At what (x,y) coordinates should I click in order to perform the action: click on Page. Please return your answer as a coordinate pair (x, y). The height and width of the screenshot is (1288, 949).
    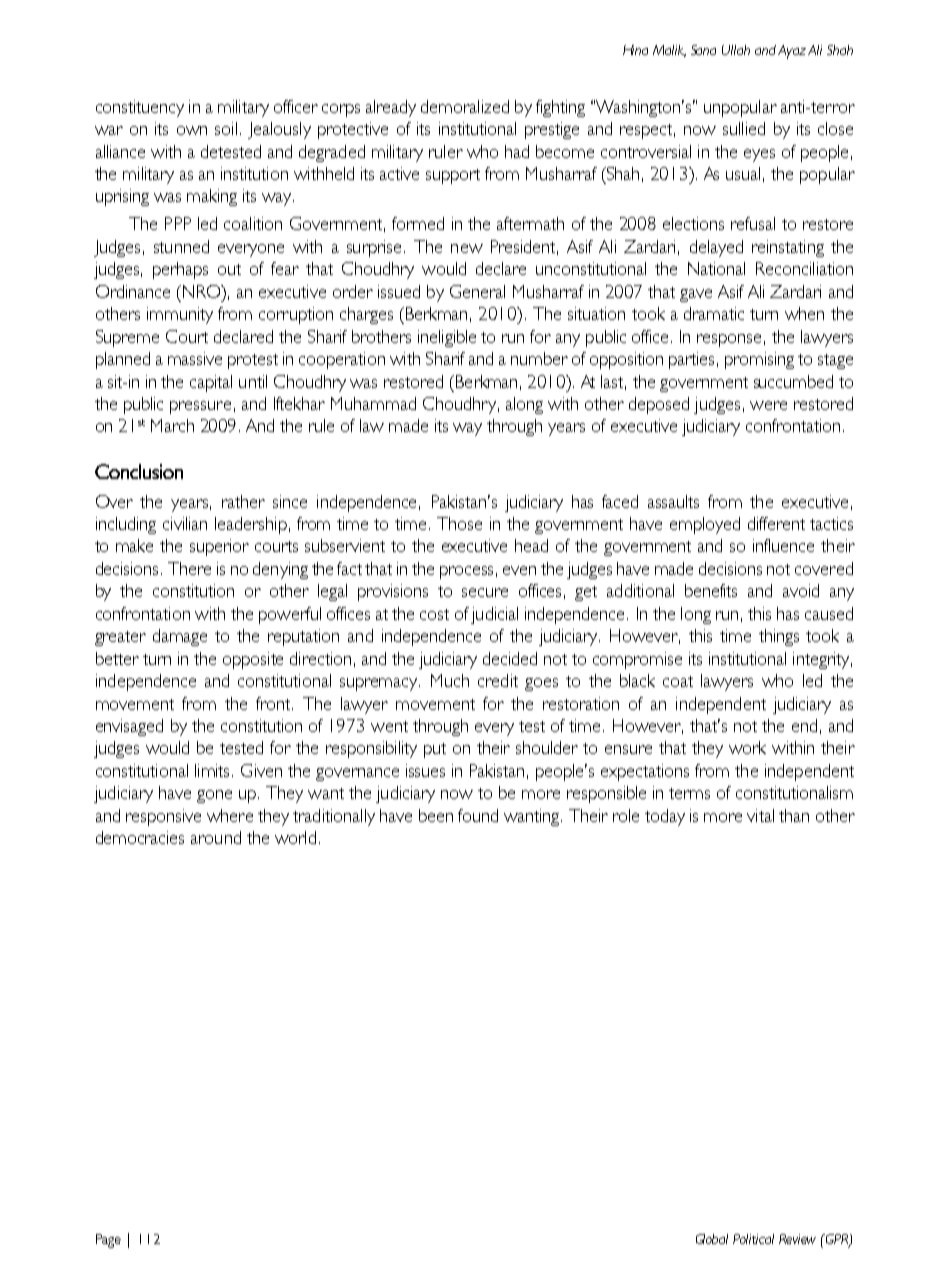
    Looking at the image, I should click on (108, 1241).
